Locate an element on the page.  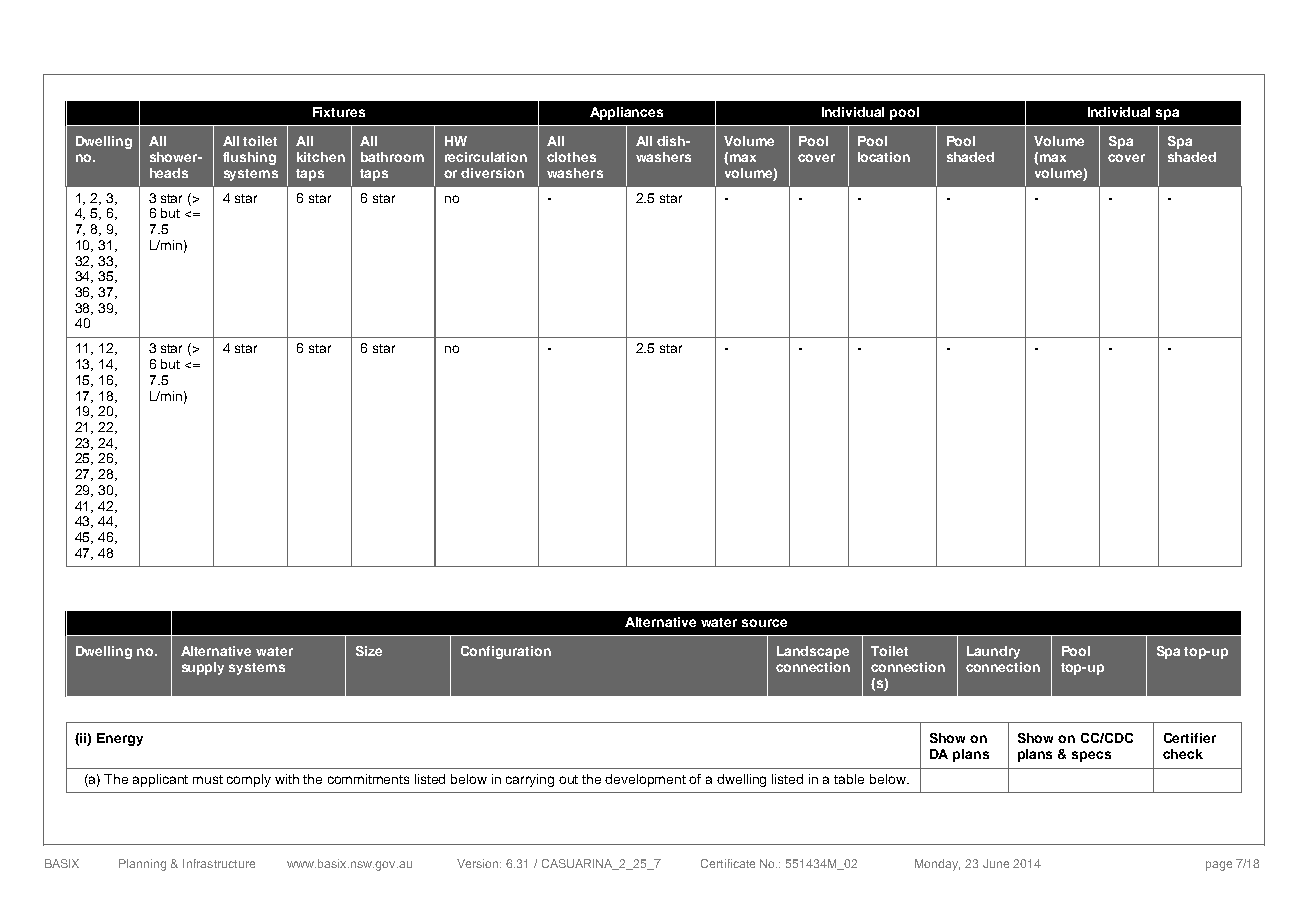
Appliances is located at coordinates (626, 113).
